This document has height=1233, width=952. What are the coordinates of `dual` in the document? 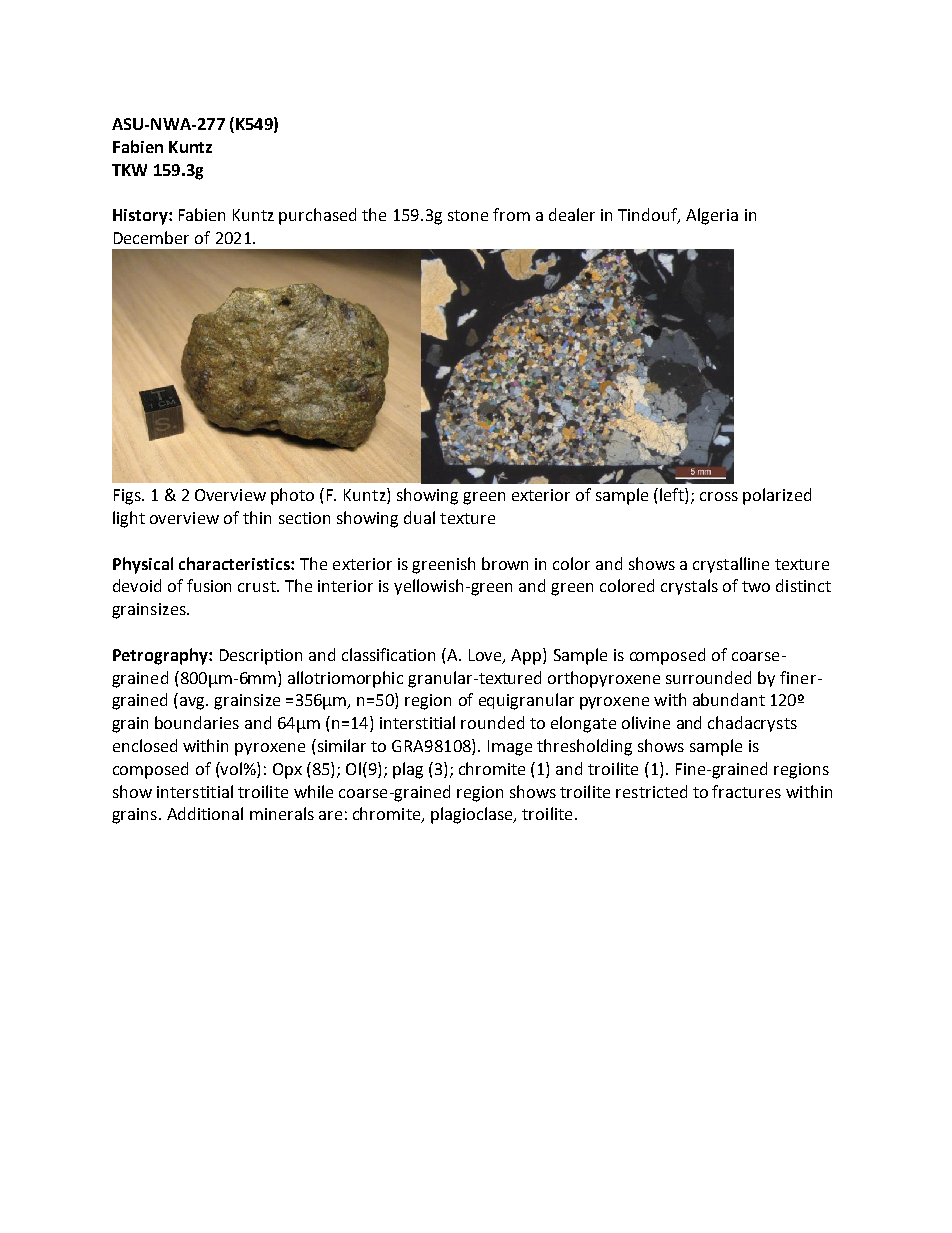 It's located at (419, 517).
